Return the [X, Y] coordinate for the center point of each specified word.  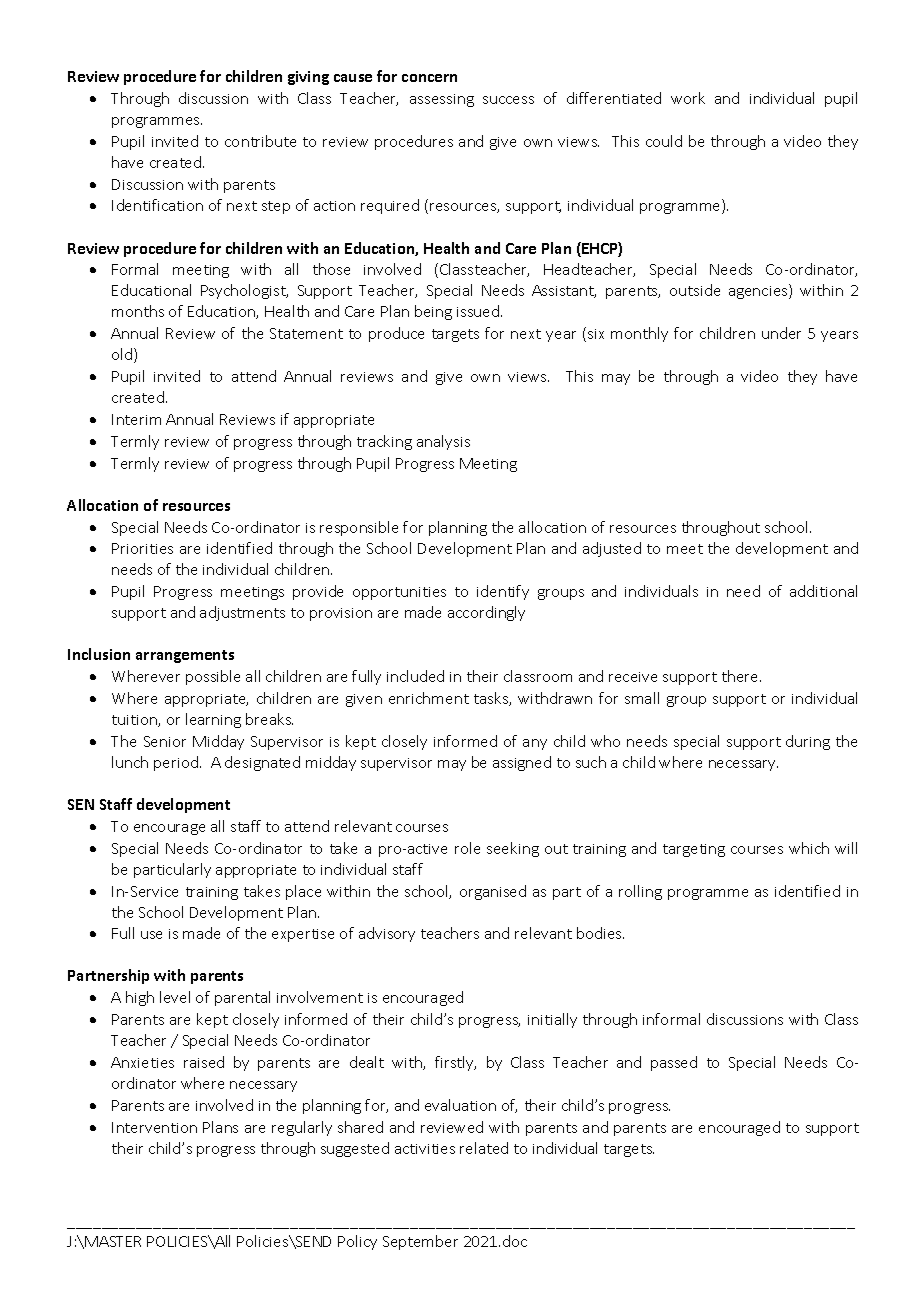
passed [674, 1063]
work [688, 98]
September [420, 1242]
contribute [260, 141]
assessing [442, 100]
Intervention [154, 1127]
